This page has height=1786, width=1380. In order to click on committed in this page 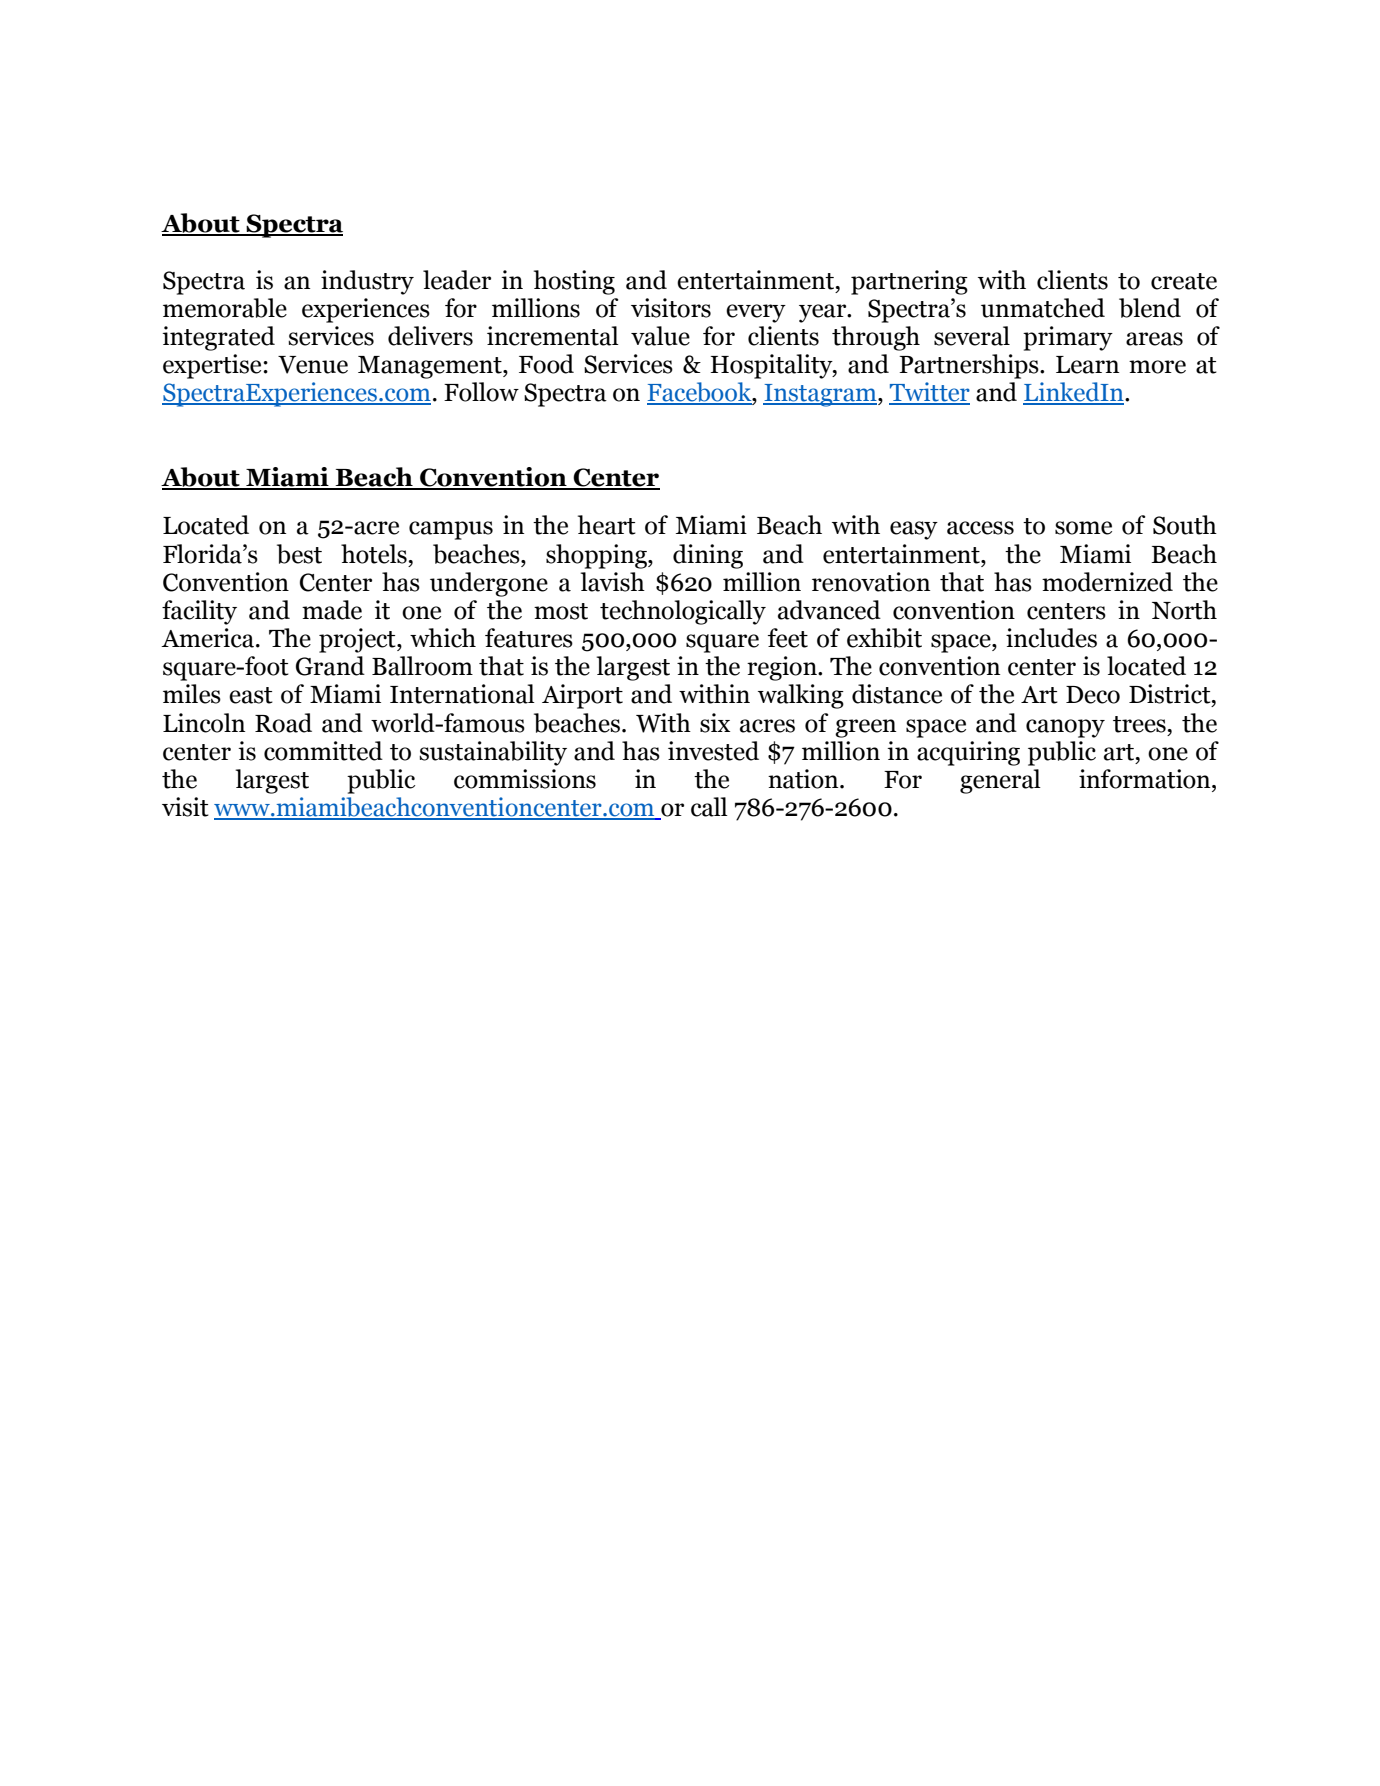, I will do `click(323, 751)`.
